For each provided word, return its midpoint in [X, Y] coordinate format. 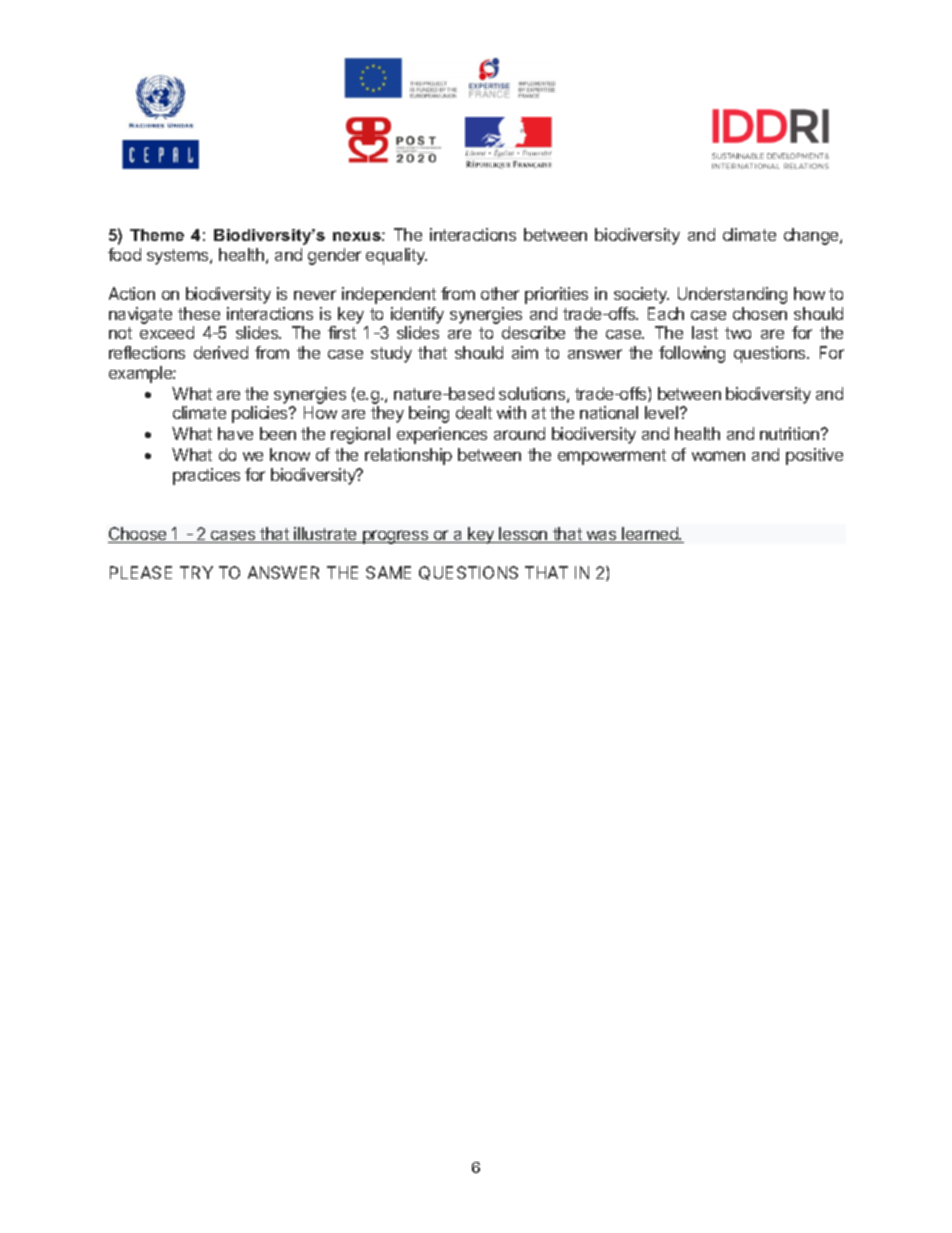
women [718, 456]
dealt [474, 412]
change [812, 236]
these [199, 313]
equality [396, 256]
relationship [408, 456]
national [609, 412]
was [601, 537]
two [738, 333]
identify [417, 315]
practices [206, 476]
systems [179, 257]
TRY [196, 572]
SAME [388, 572]
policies [261, 414]
